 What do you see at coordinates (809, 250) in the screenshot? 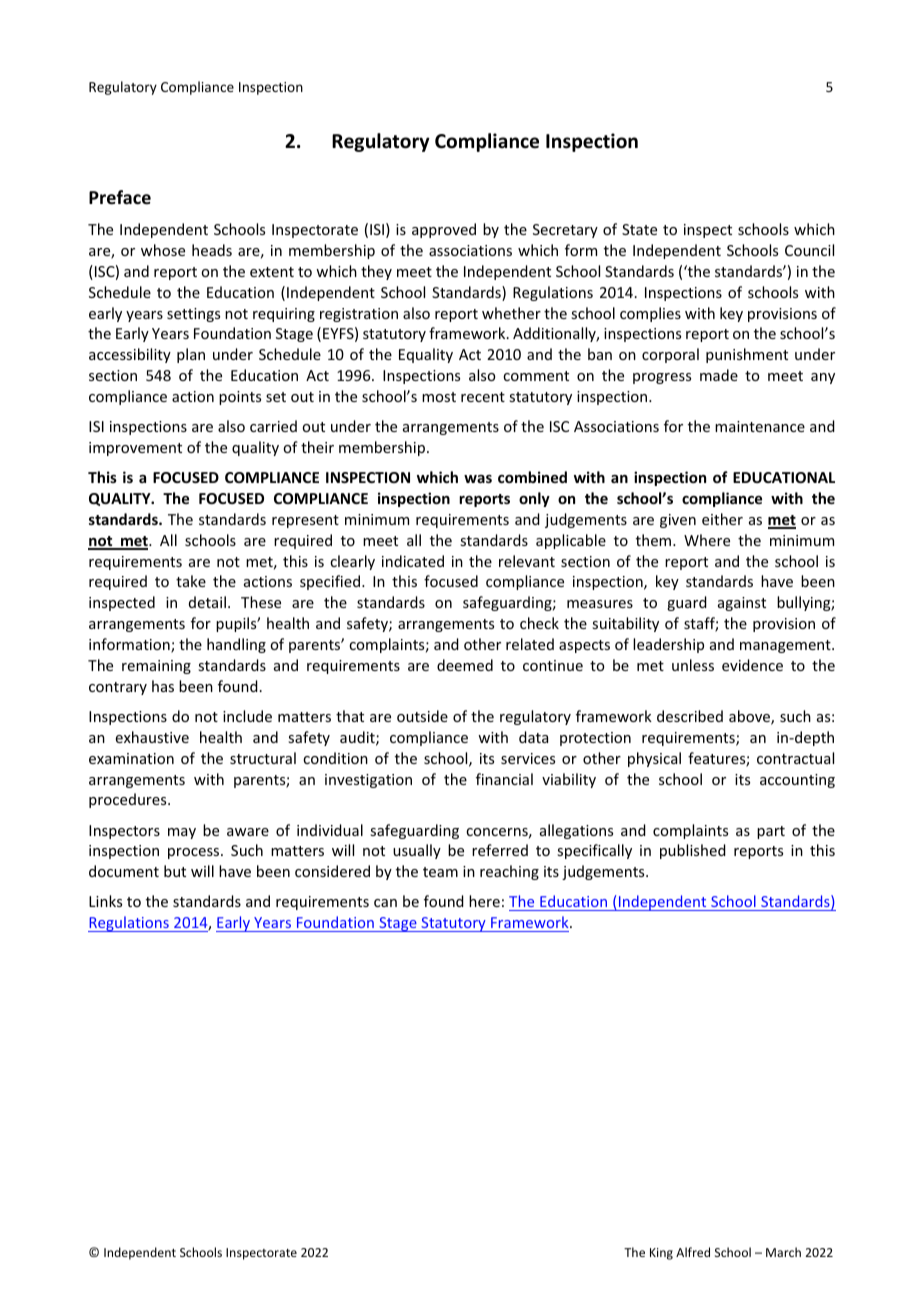
I see `Council` at bounding box center [809, 250].
